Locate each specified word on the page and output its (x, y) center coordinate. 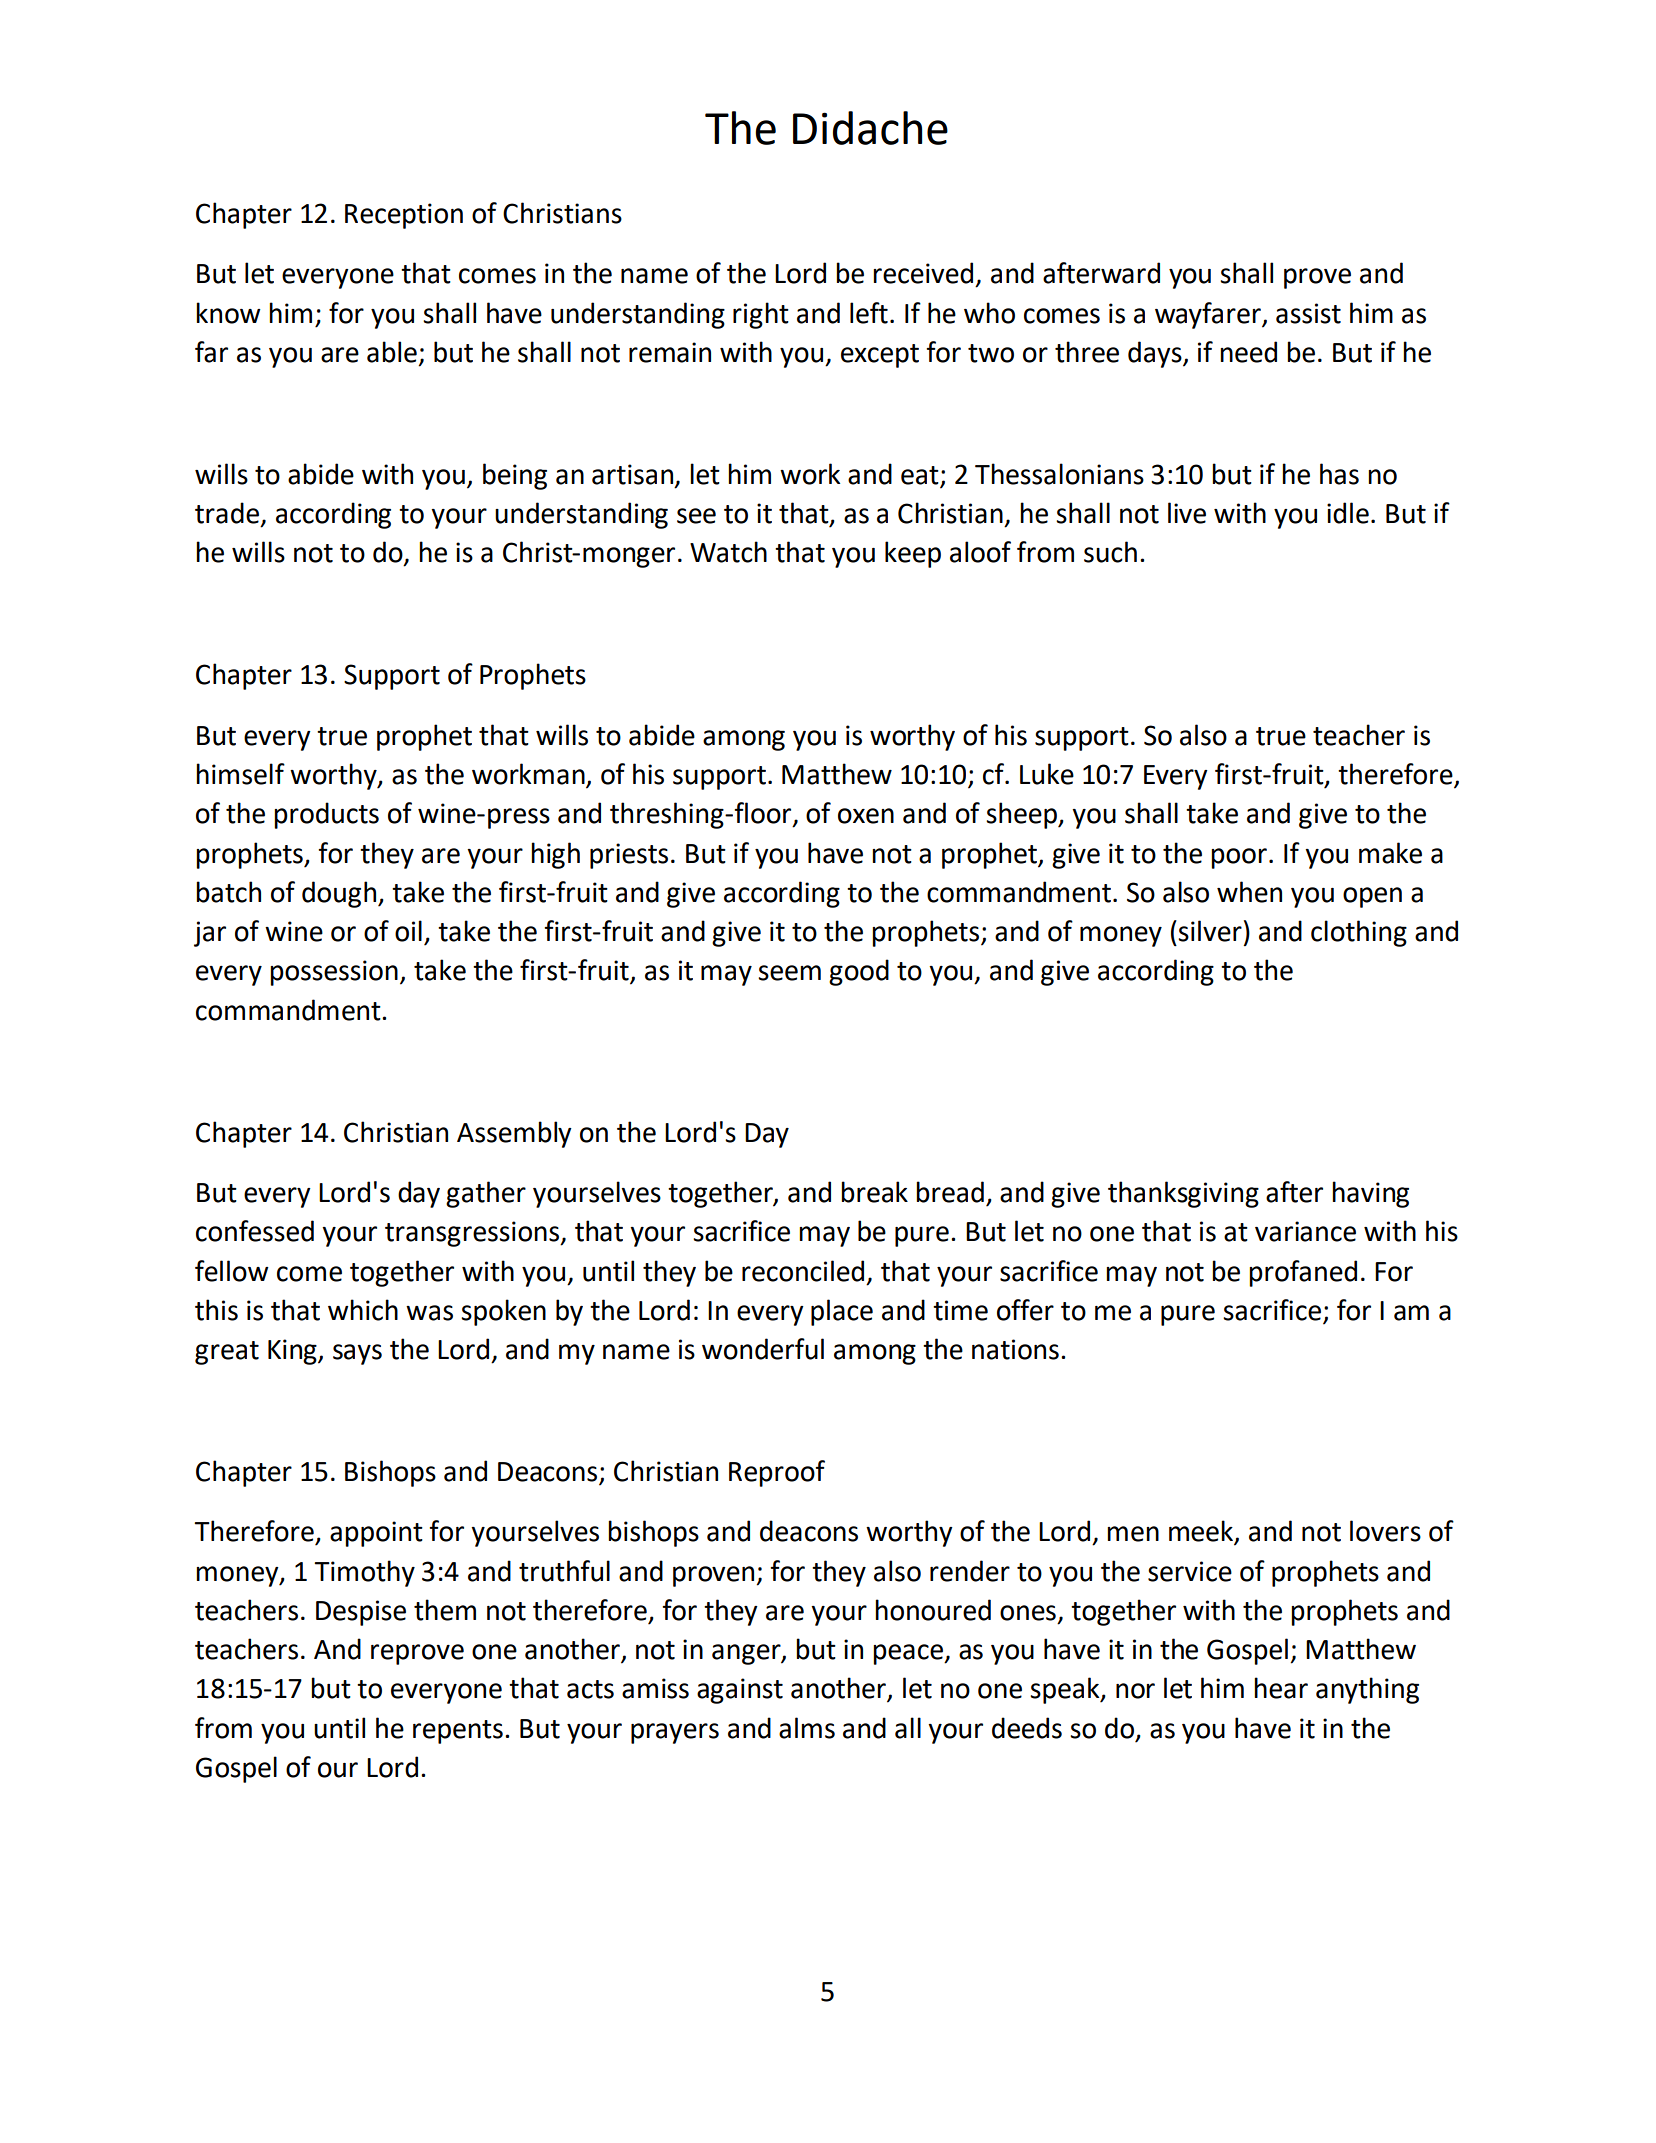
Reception (404, 216)
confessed (255, 1231)
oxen (866, 816)
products (326, 815)
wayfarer (1209, 315)
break (874, 1192)
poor (1239, 858)
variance (1305, 1231)
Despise (361, 1613)
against (740, 1691)
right (761, 315)
